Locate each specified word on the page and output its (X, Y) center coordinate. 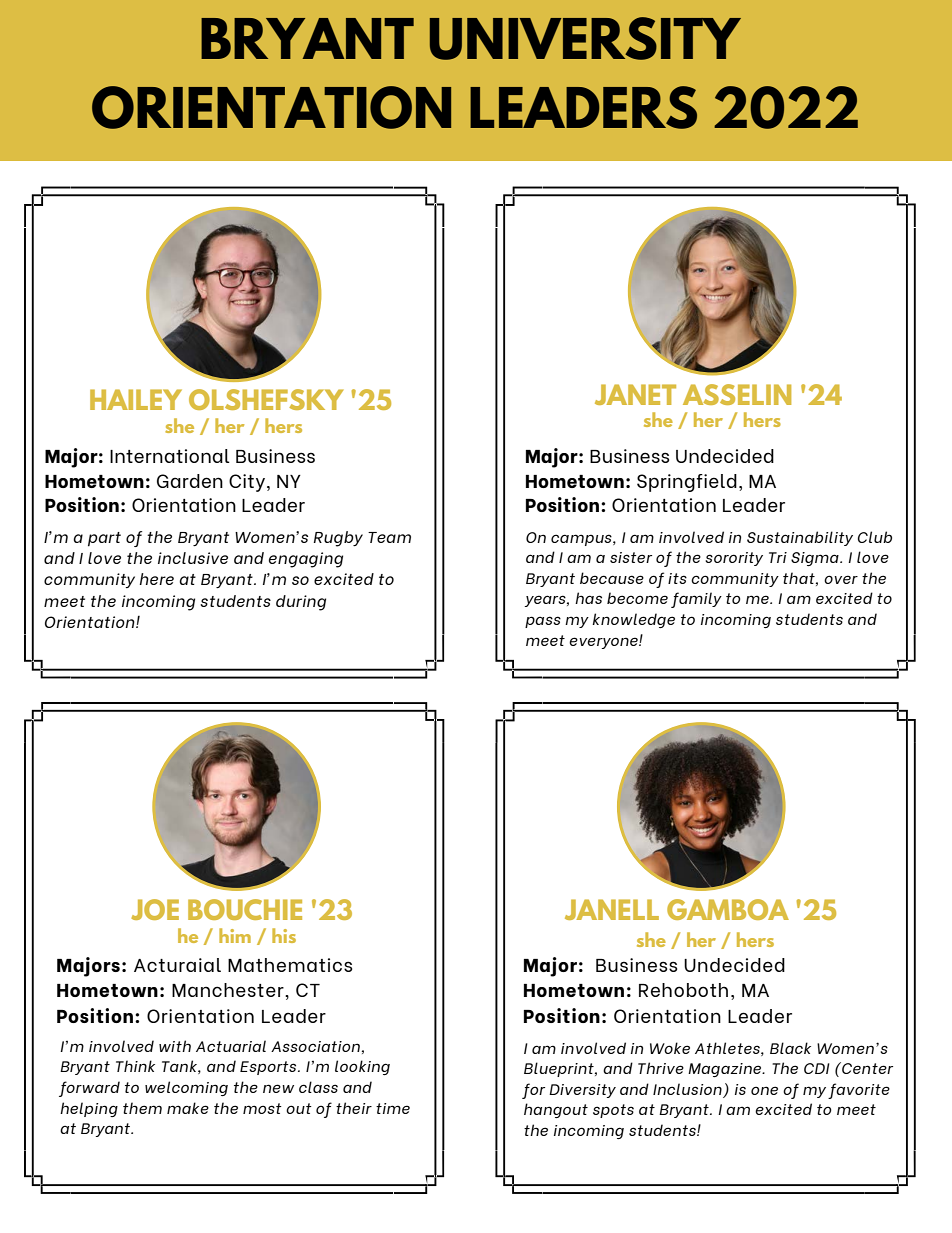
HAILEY (136, 399)
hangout (556, 1110)
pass (543, 622)
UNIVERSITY (585, 38)
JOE (155, 909)
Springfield (687, 483)
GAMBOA (728, 909)
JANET (635, 394)
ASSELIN (737, 394)
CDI (817, 1068)
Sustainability (800, 538)
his (284, 935)
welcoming (186, 1088)
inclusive (193, 558)
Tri (778, 557)
